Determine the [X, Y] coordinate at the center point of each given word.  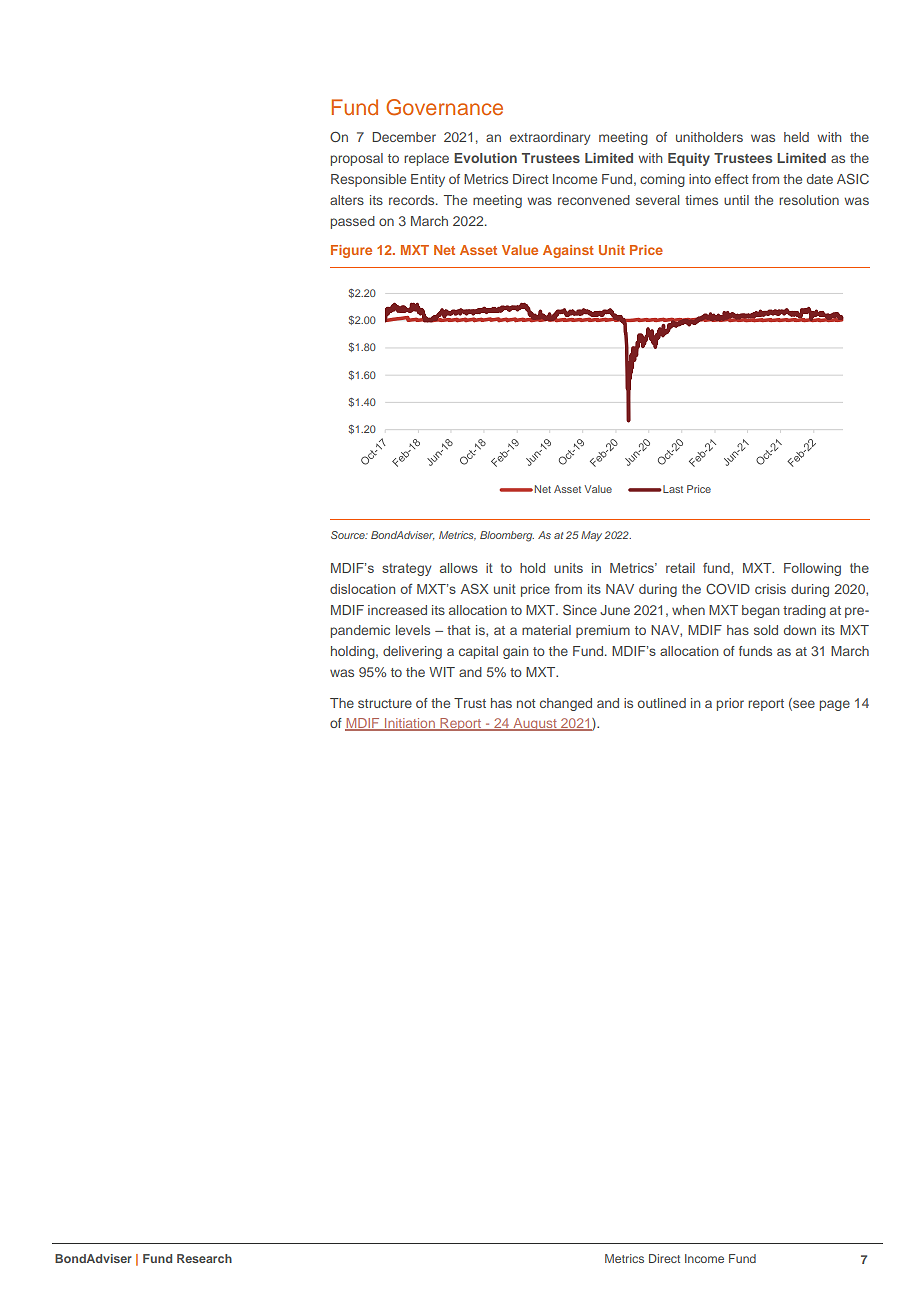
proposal [357, 159]
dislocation [362, 589]
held [796, 137]
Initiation [410, 724]
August [535, 724]
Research [204, 1258]
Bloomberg [507, 536]
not [526, 703]
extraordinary [550, 138]
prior [730, 704]
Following [812, 569]
